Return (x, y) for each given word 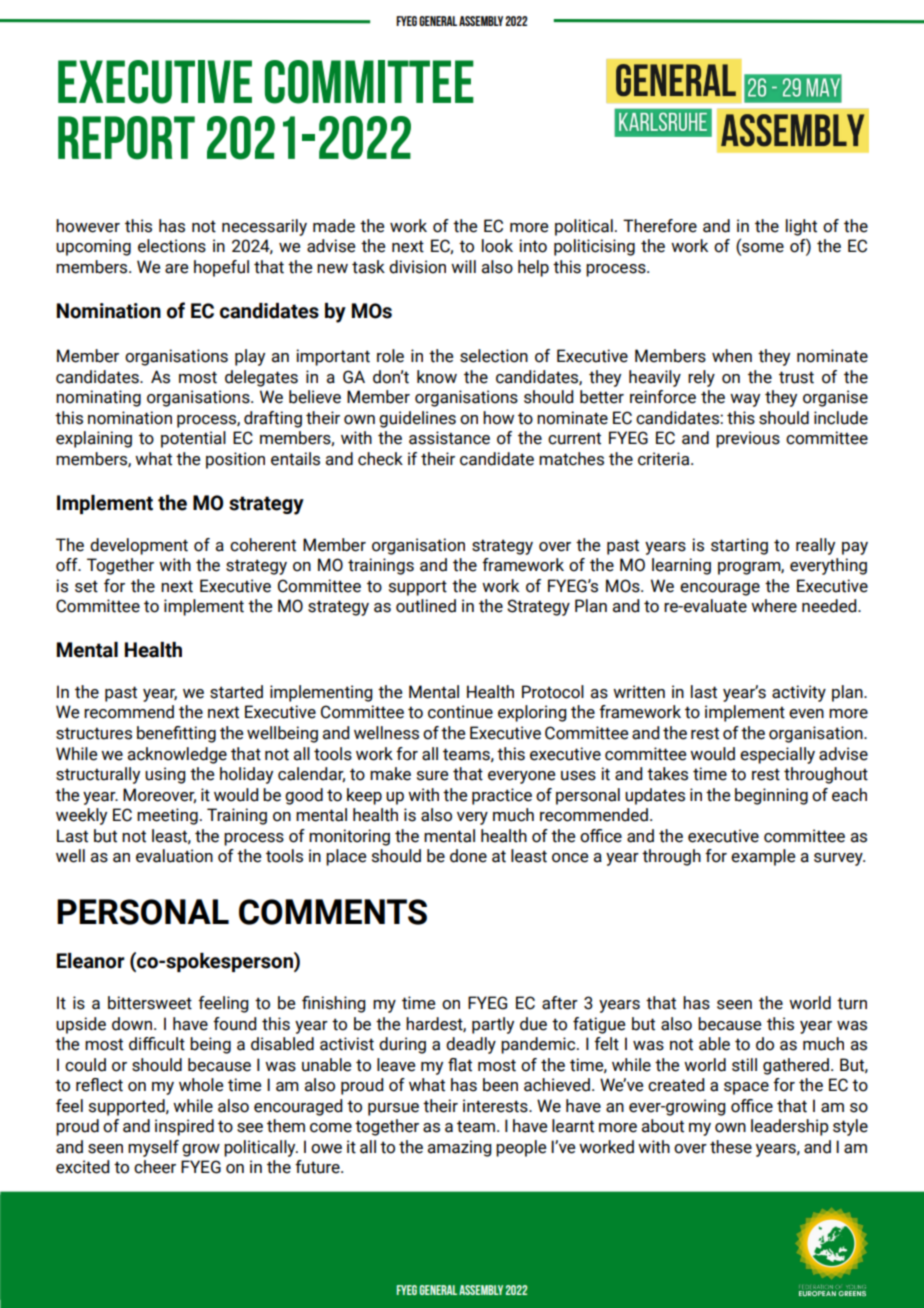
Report (126, 138)
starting (739, 546)
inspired (184, 1127)
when (732, 356)
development (139, 546)
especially (777, 755)
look (497, 246)
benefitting (176, 734)
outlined (426, 606)
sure (432, 776)
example (763, 857)
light (801, 227)
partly (493, 1025)
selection (494, 356)
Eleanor (91, 961)
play (250, 357)
